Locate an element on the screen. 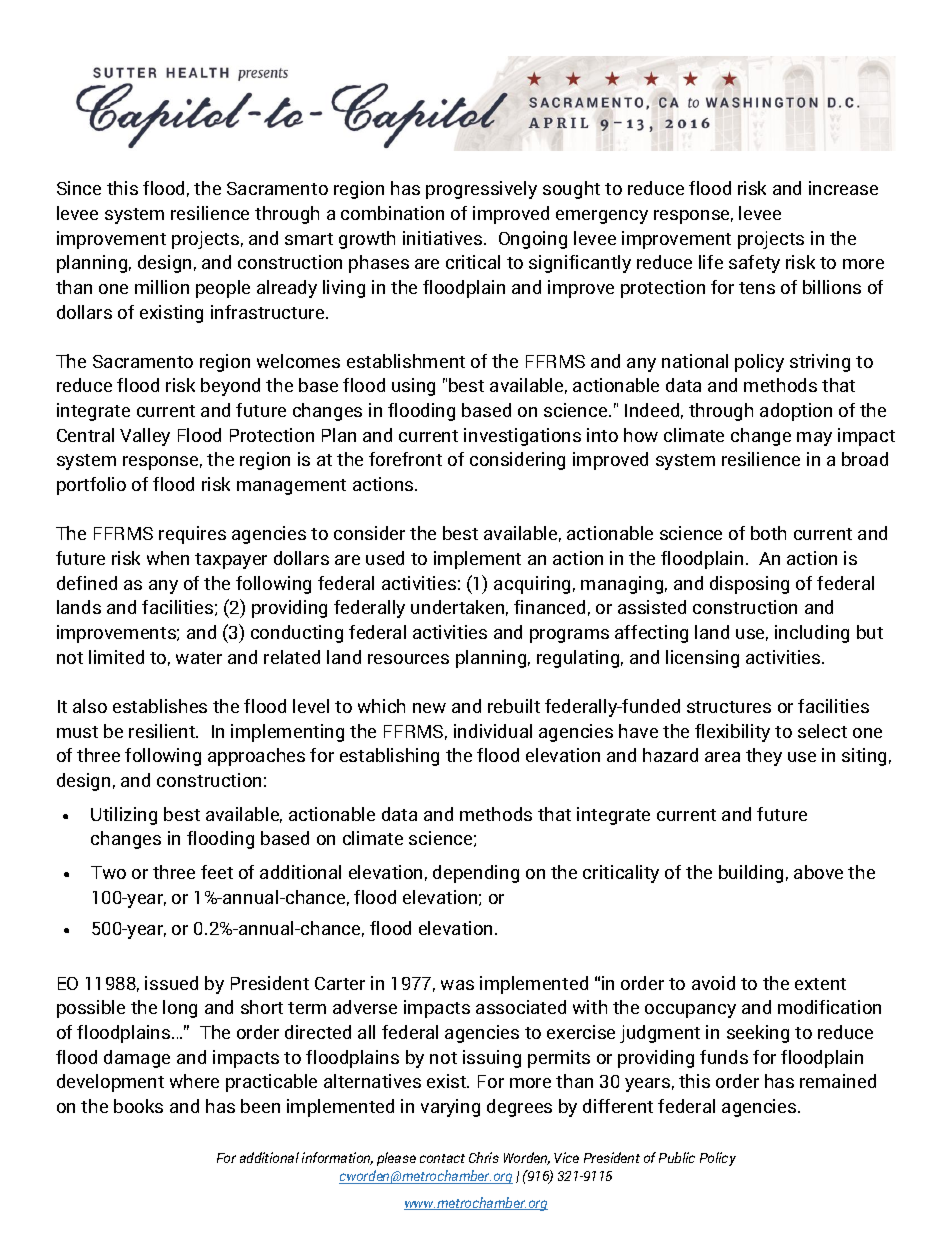 The height and width of the screenshot is (1233, 952). books is located at coordinates (138, 1106).
